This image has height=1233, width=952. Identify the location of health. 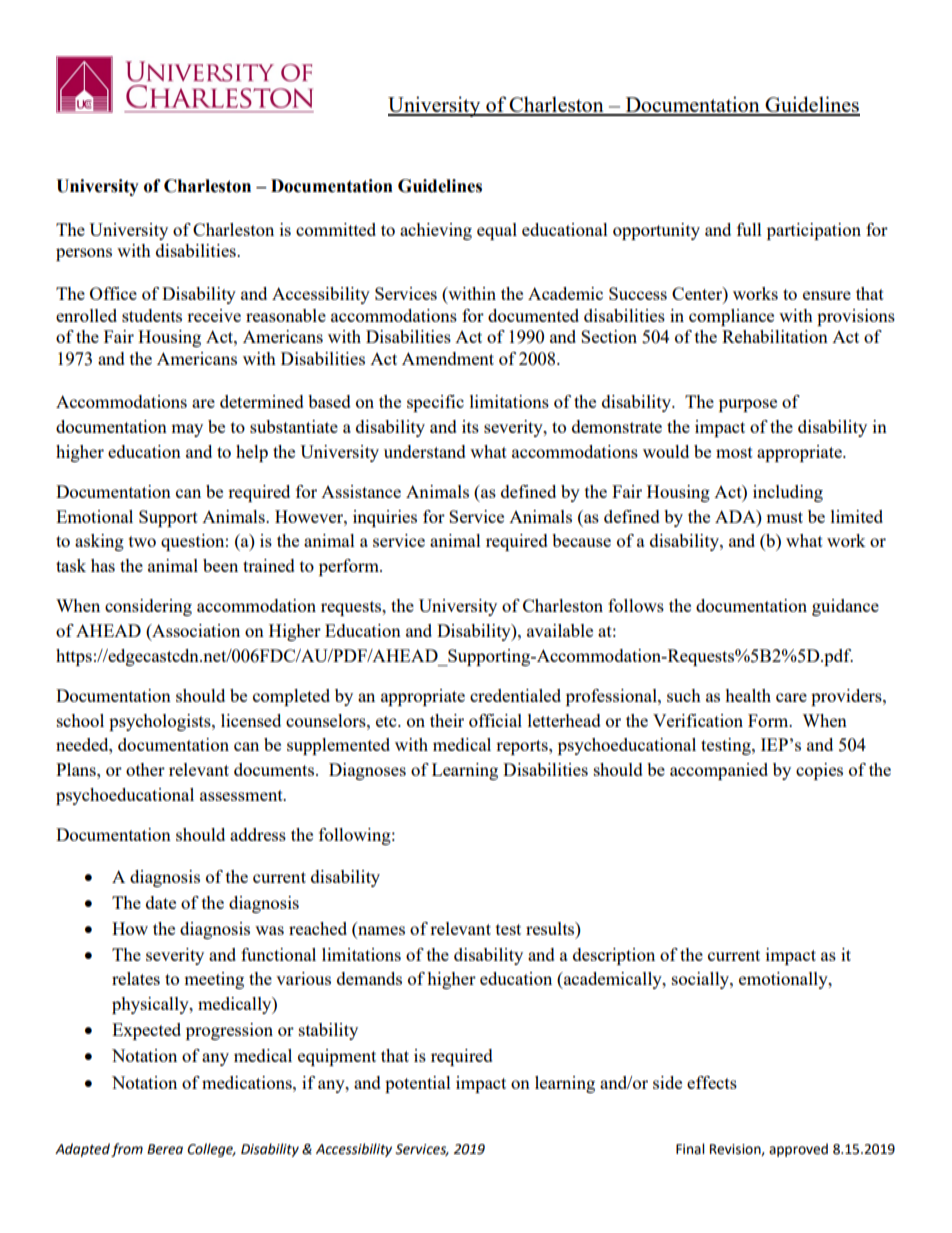
(748, 695).
